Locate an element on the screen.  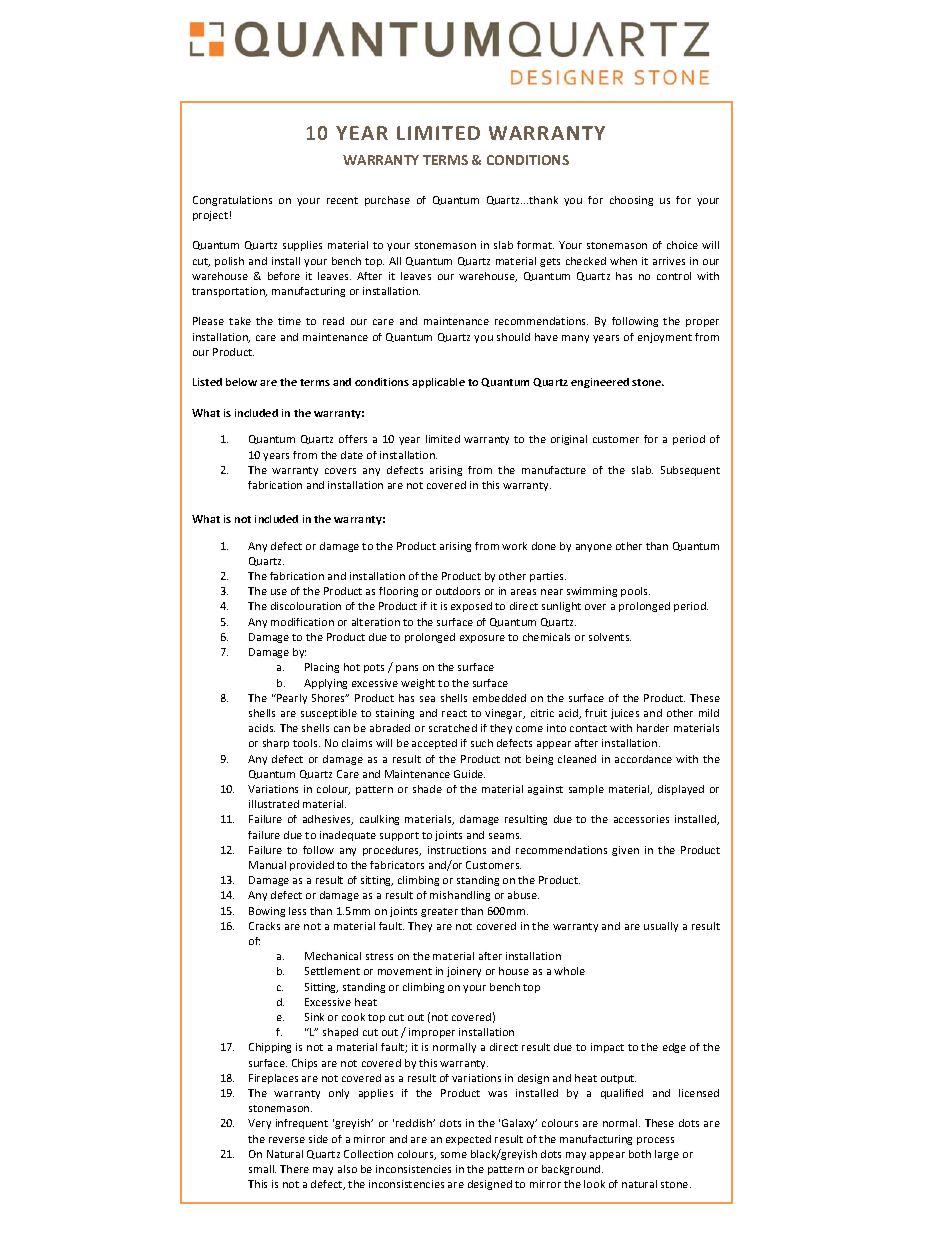
purchase is located at coordinates (387, 201).
